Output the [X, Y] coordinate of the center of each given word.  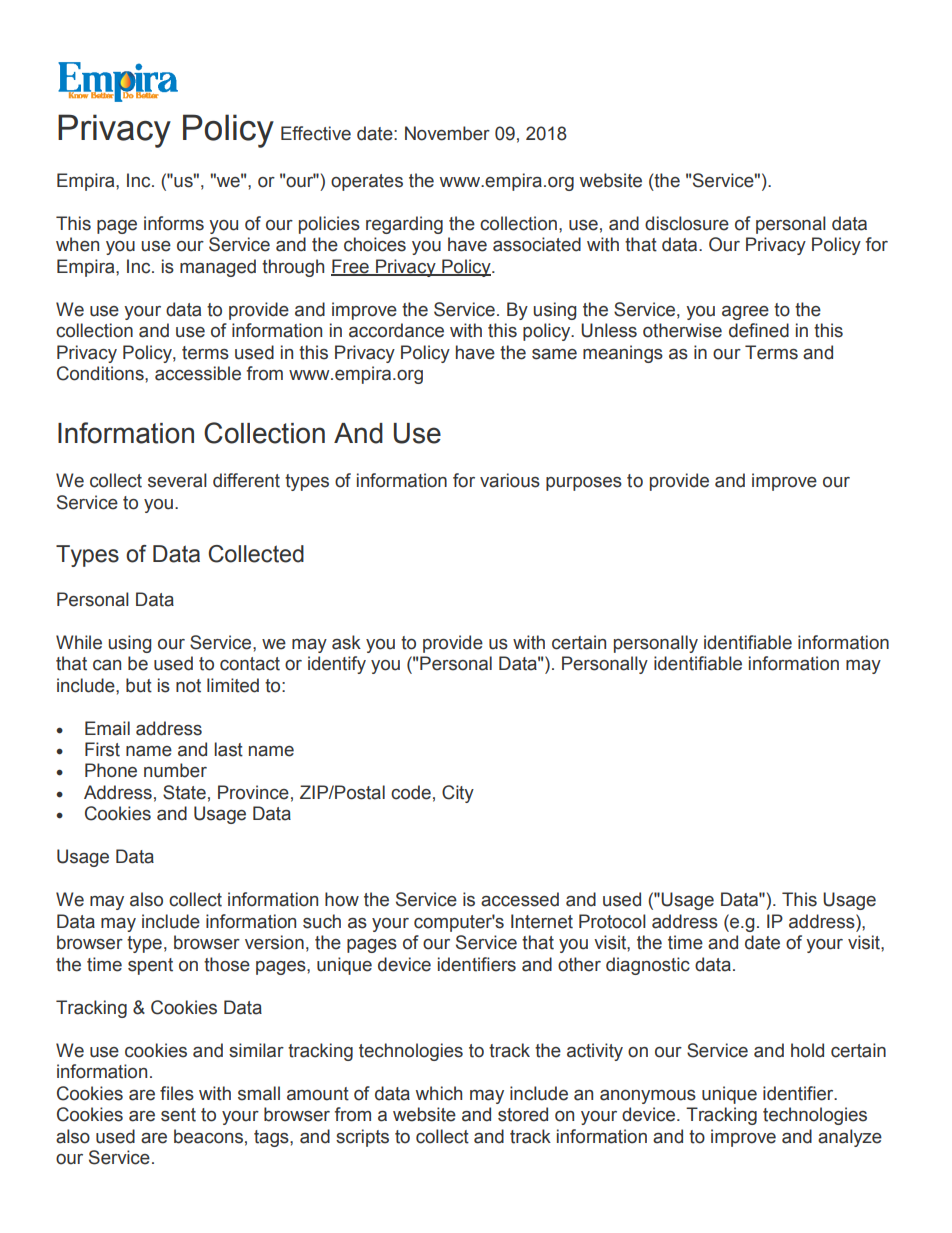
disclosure [687, 223]
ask [346, 642]
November [447, 133]
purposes [584, 484]
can [107, 665]
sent [178, 1115]
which [439, 1093]
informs [174, 223]
